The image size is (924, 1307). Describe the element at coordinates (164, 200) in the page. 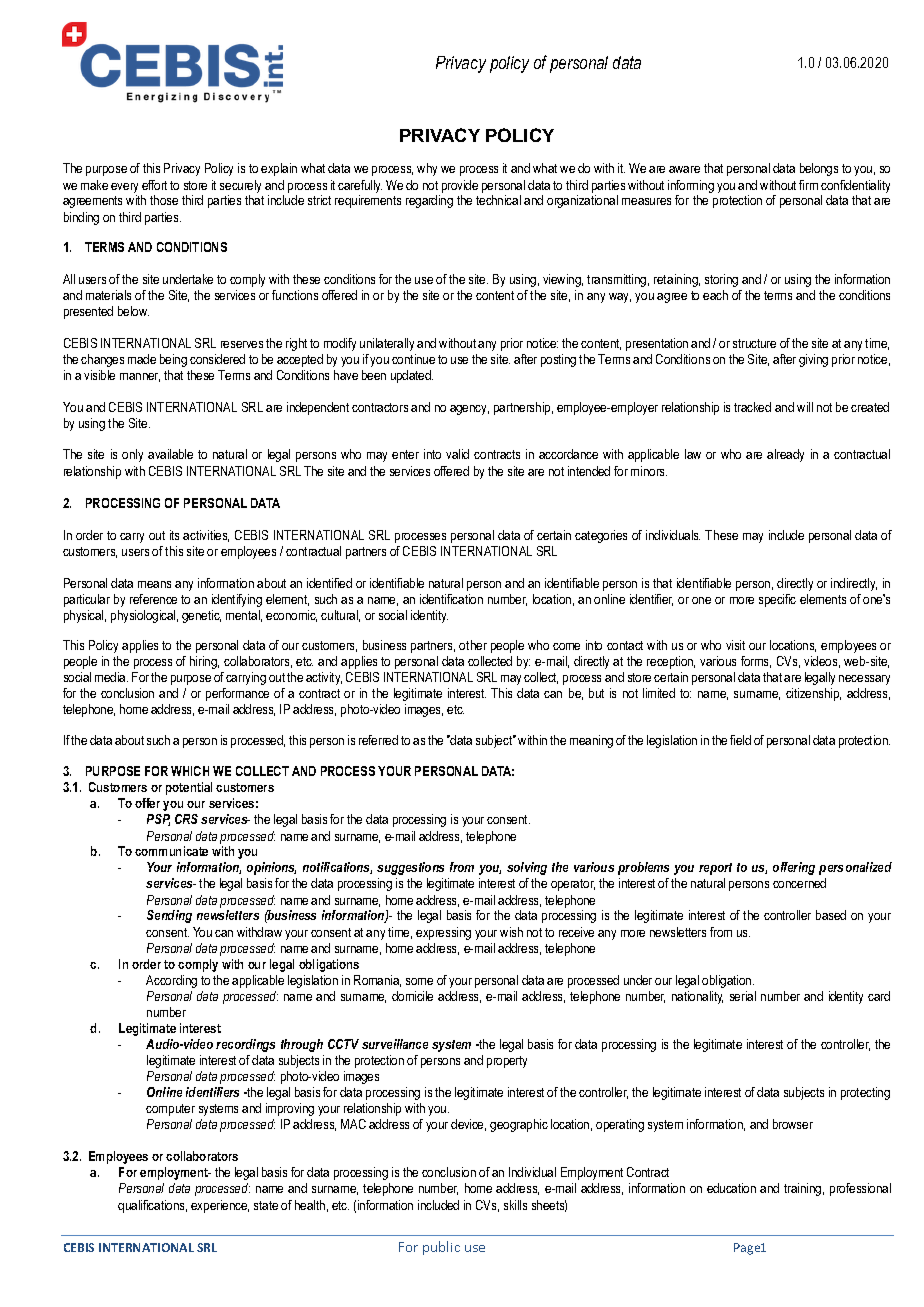

I see `those` at that location.
